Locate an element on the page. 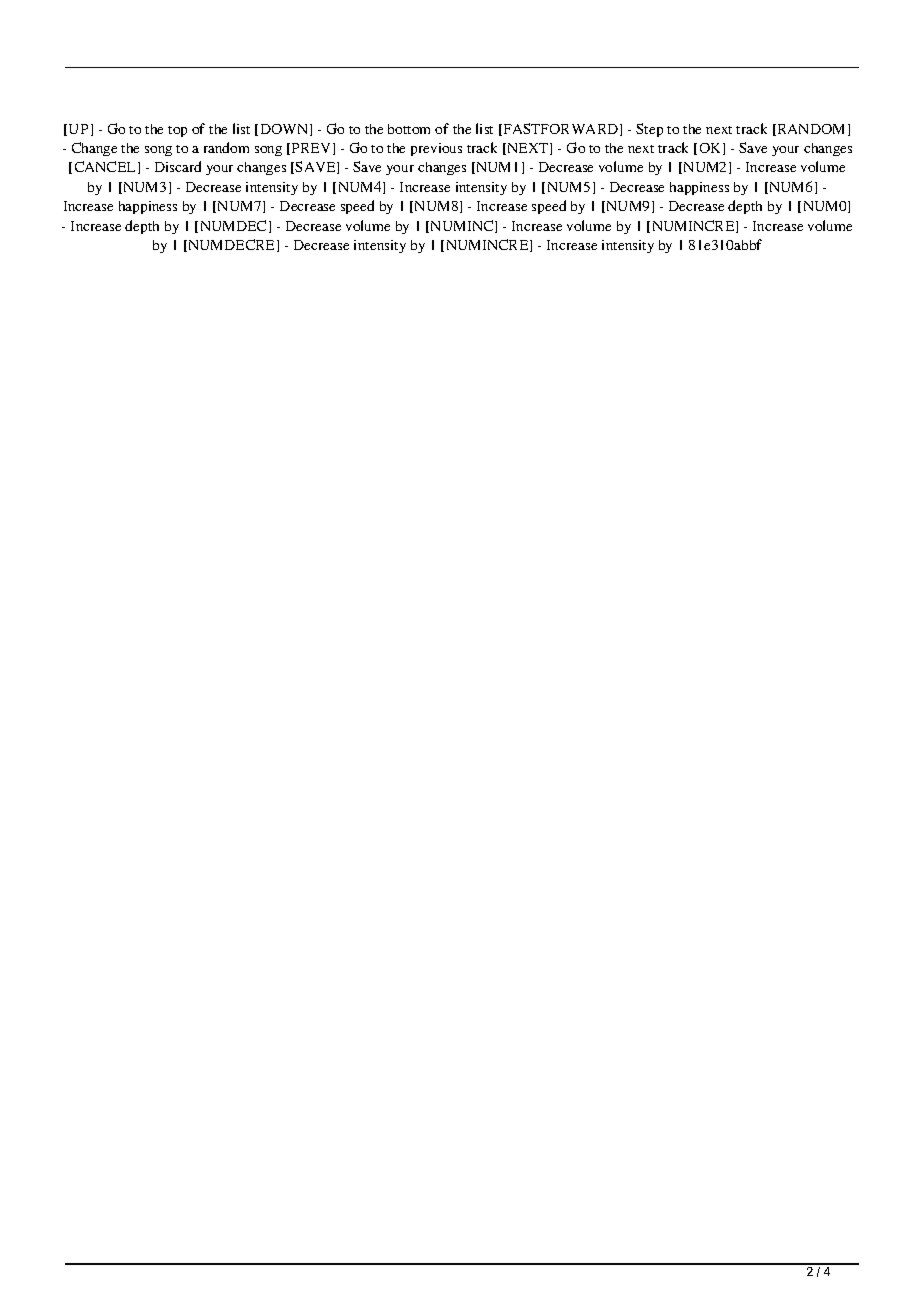 This page has height=1308, width=924. Step is located at coordinates (649, 130).
